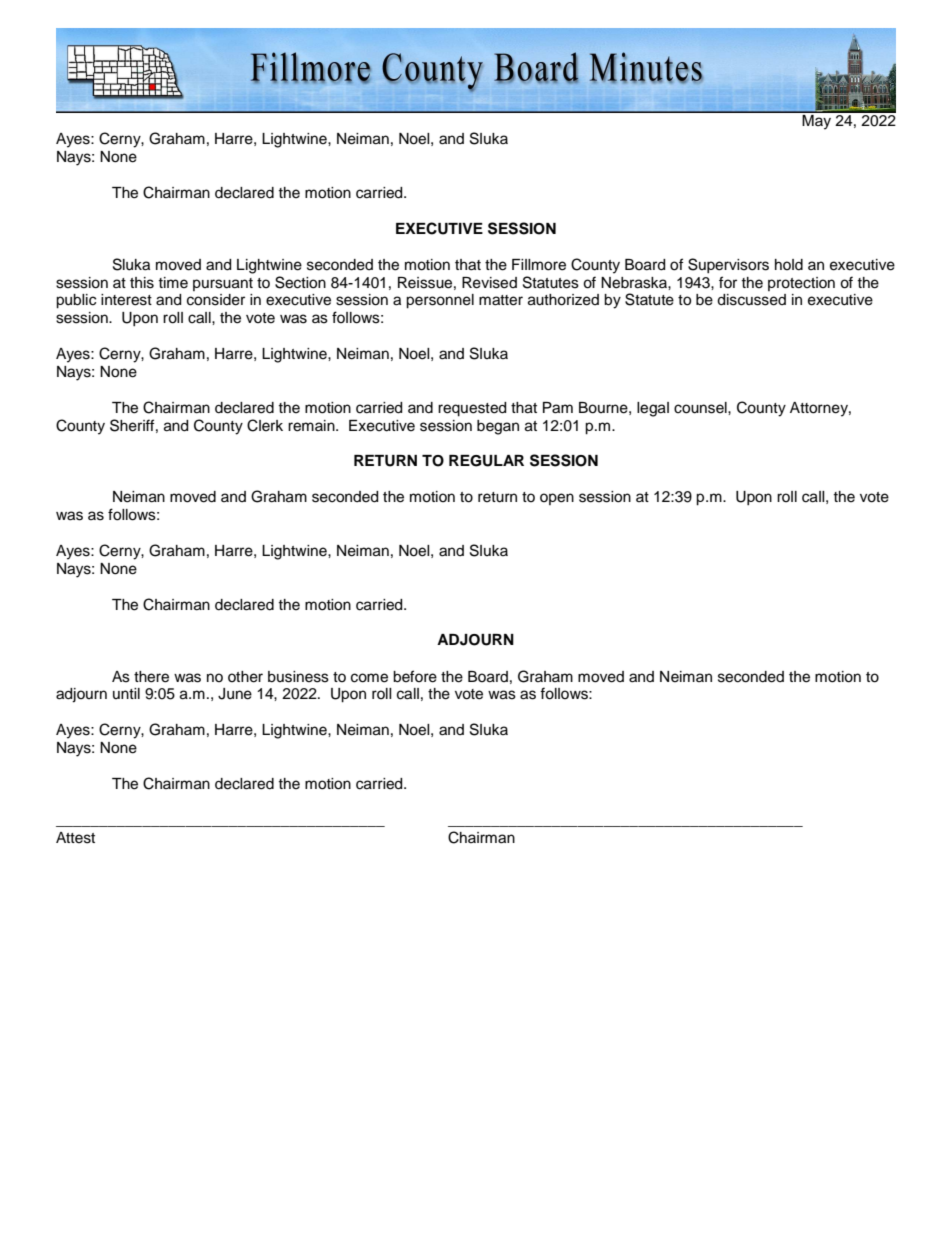  Describe the element at coordinates (173, 283) in the page. I see `time` at that location.
